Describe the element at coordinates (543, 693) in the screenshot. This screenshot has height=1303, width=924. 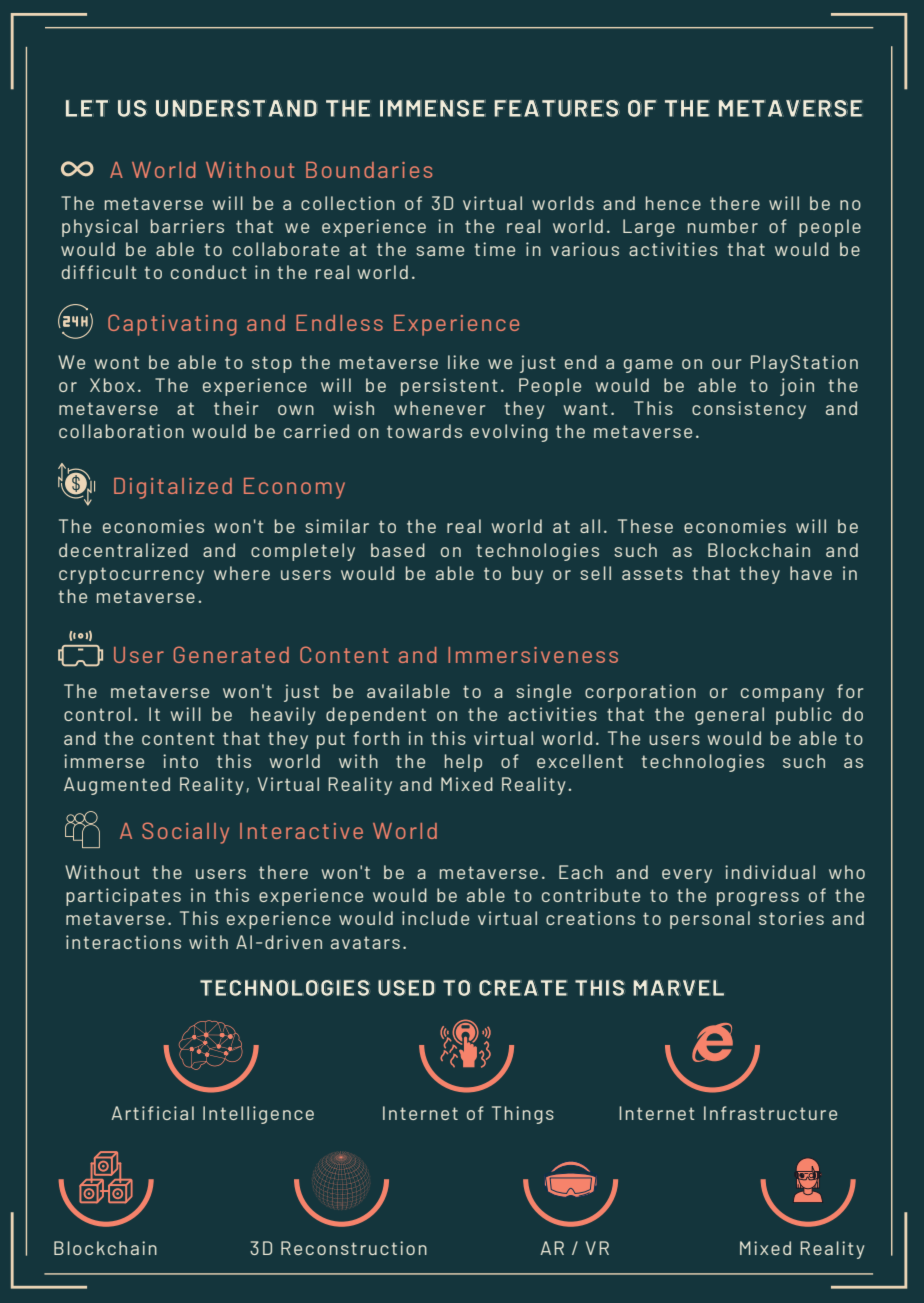
I see `single` at that location.
